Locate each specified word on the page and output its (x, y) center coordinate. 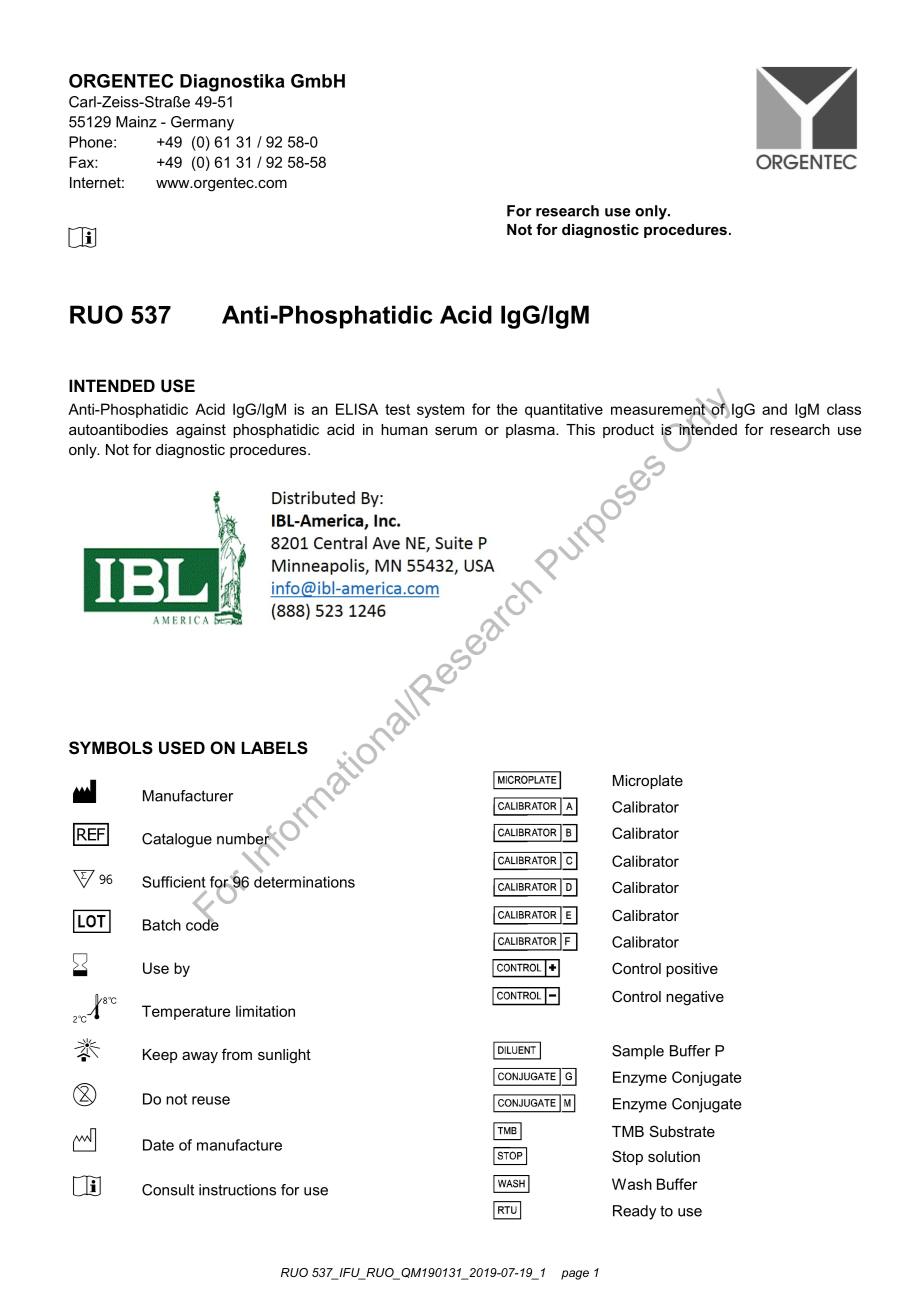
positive (692, 970)
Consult (168, 1190)
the (507, 409)
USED (182, 748)
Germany (202, 123)
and (774, 409)
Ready (634, 1212)
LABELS (275, 748)
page (575, 1275)
